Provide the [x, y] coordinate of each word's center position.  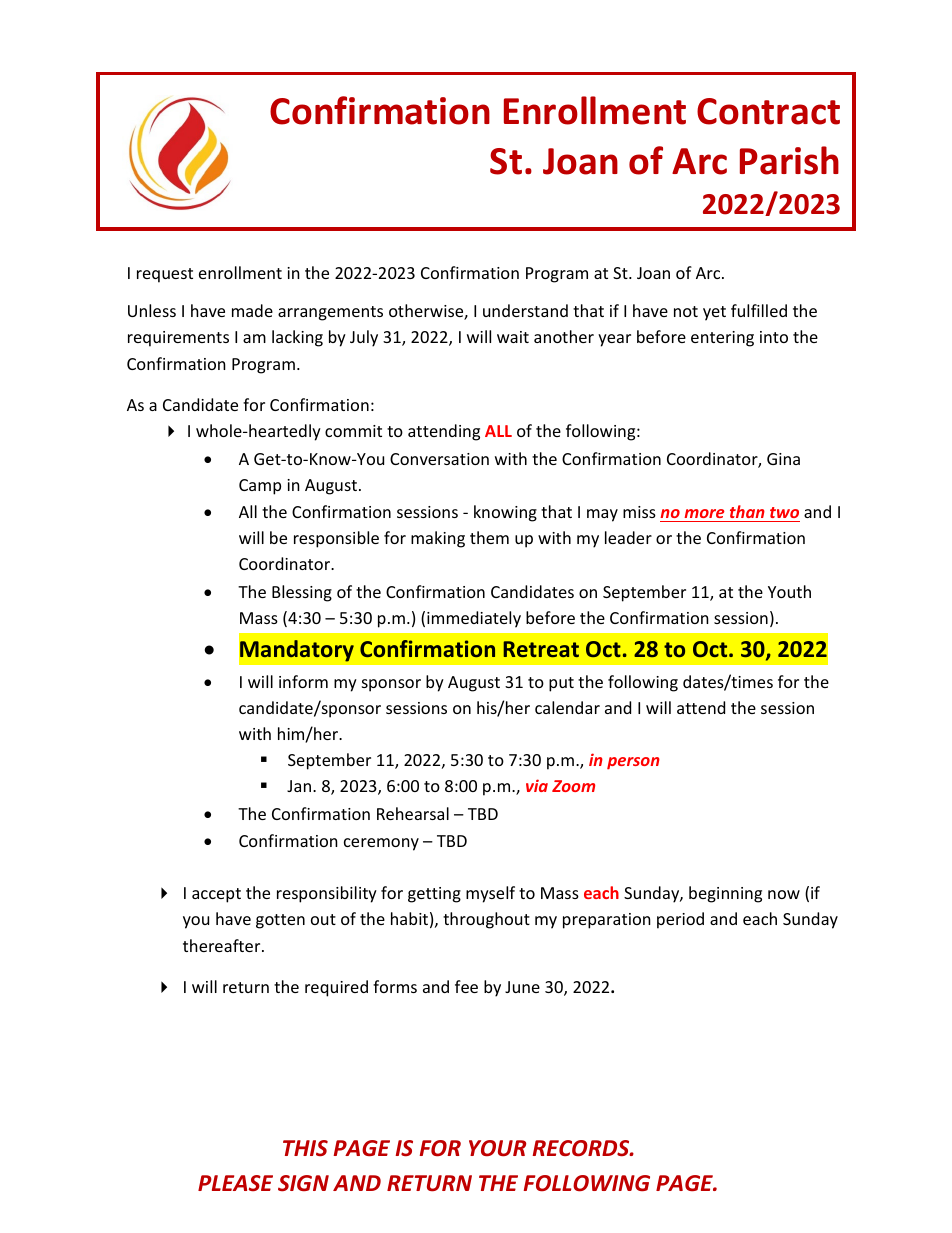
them [489, 537]
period [680, 920]
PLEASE [235, 1183]
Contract [768, 111]
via [537, 785]
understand [525, 310]
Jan [300, 786]
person [633, 763]
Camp [260, 487]
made [252, 310]
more [704, 513]
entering [722, 339]
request [165, 275]
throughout [486, 920]
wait [513, 337]
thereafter [223, 945]
